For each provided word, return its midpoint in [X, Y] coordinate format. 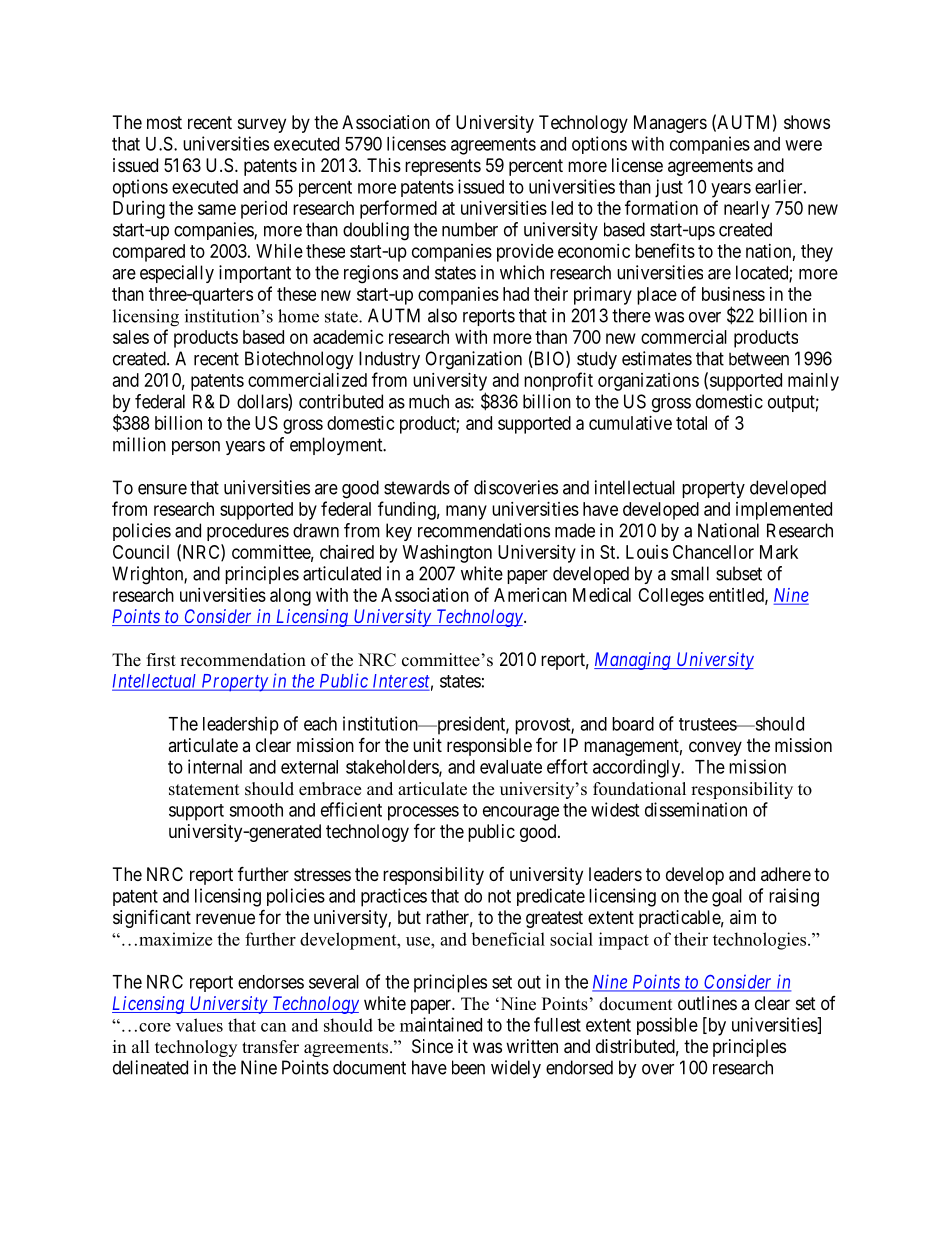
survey [262, 125]
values [199, 1025]
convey [715, 748]
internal [215, 766]
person [196, 448]
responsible [489, 747]
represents [443, 167]
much [429, 401]
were [803, 145]
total [691, 423]
